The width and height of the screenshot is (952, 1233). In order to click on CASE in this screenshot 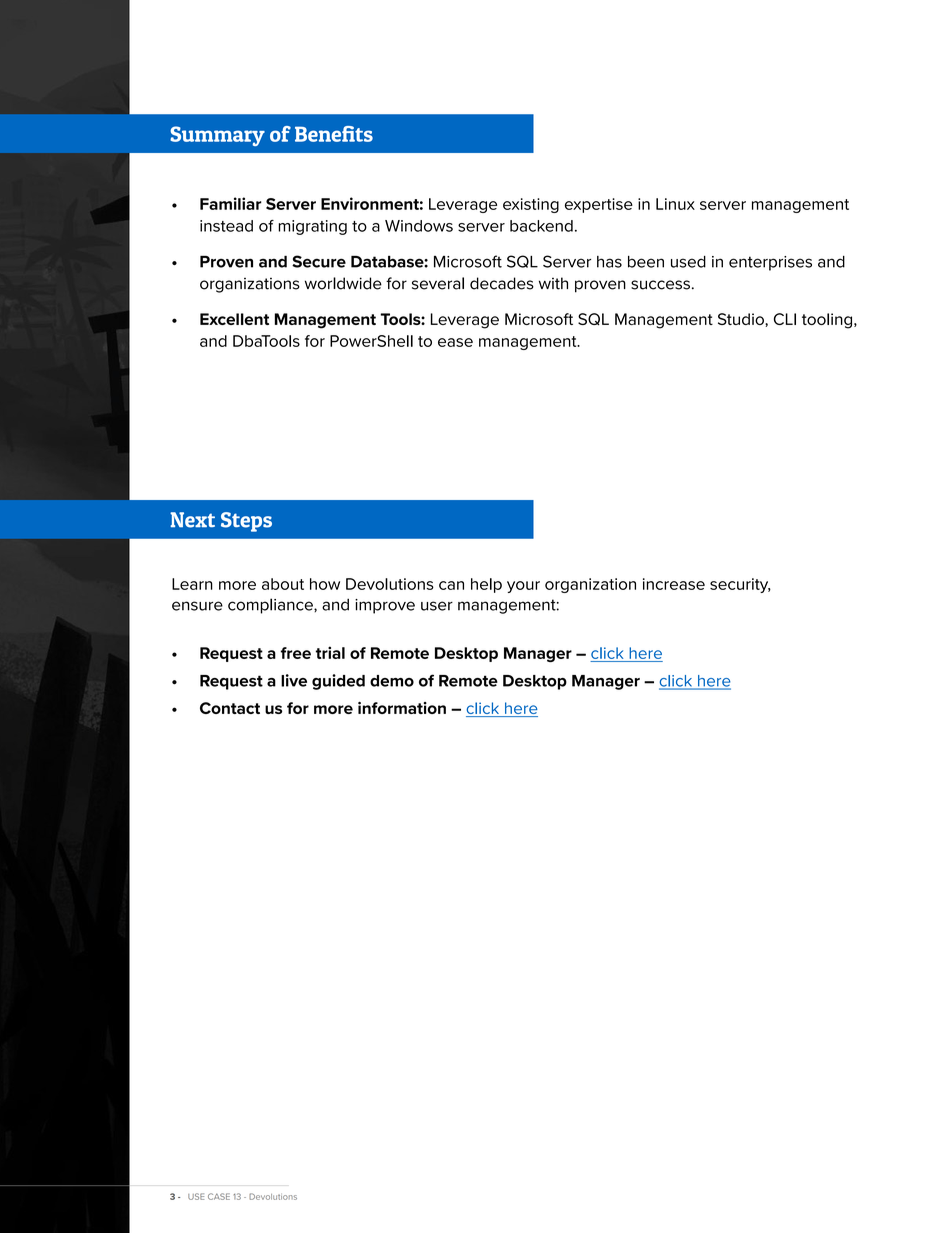, I will do `click(219, 1196)`.
